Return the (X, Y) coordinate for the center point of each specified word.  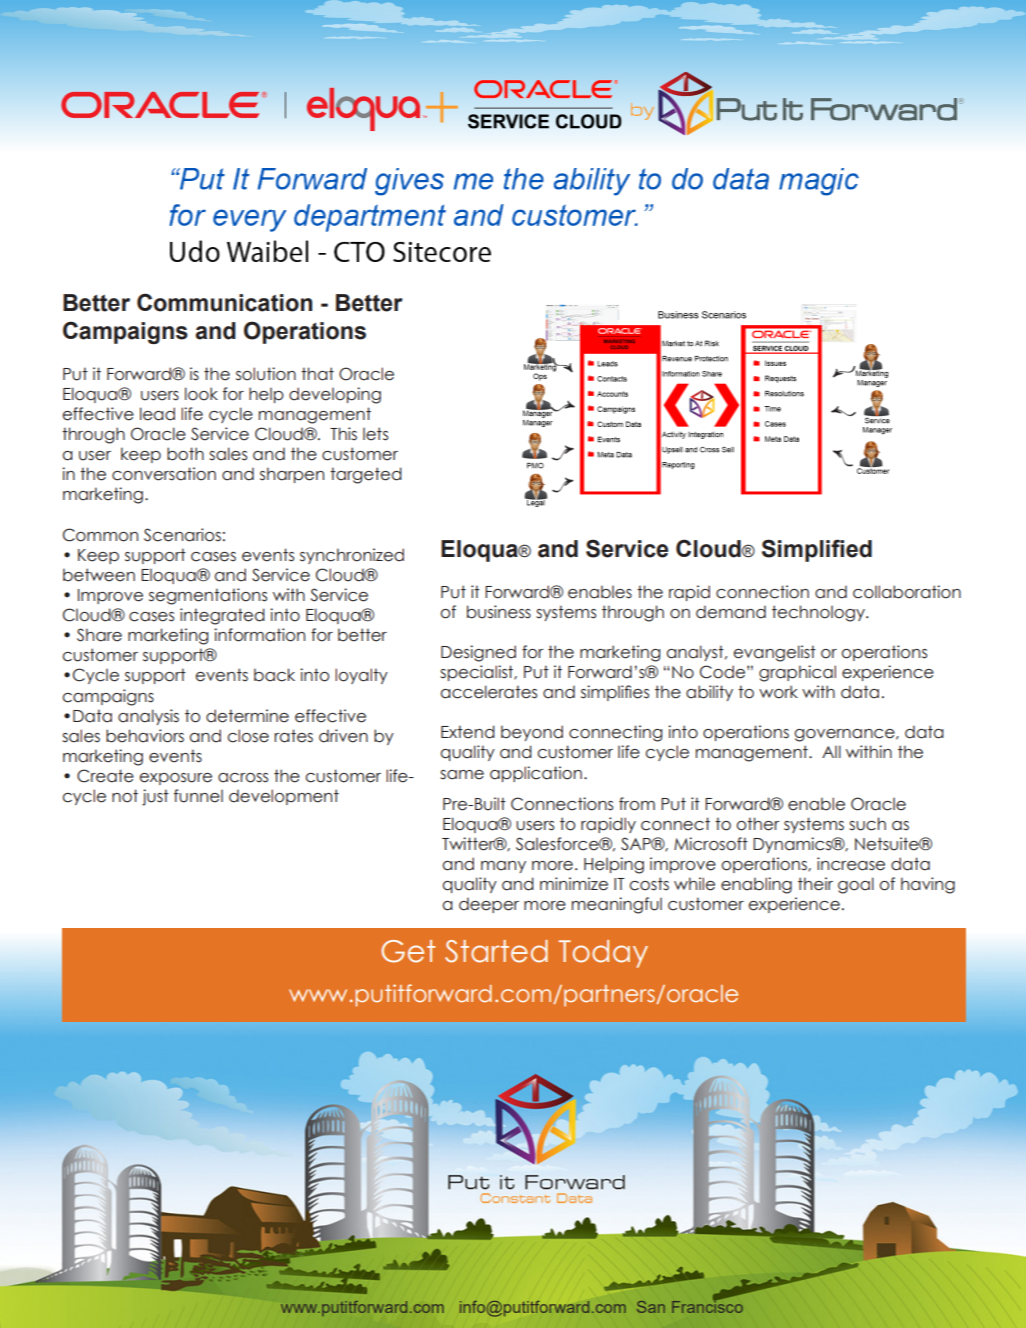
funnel (198, 796)
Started (496, 951)
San (651, 1307)
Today (603, 954)
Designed (478, 653)
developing (335, 395)
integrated (222, 616)
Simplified (817, 550)
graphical (797, 673)
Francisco (707, 1306)
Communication (224, 302)
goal (856, 885)
